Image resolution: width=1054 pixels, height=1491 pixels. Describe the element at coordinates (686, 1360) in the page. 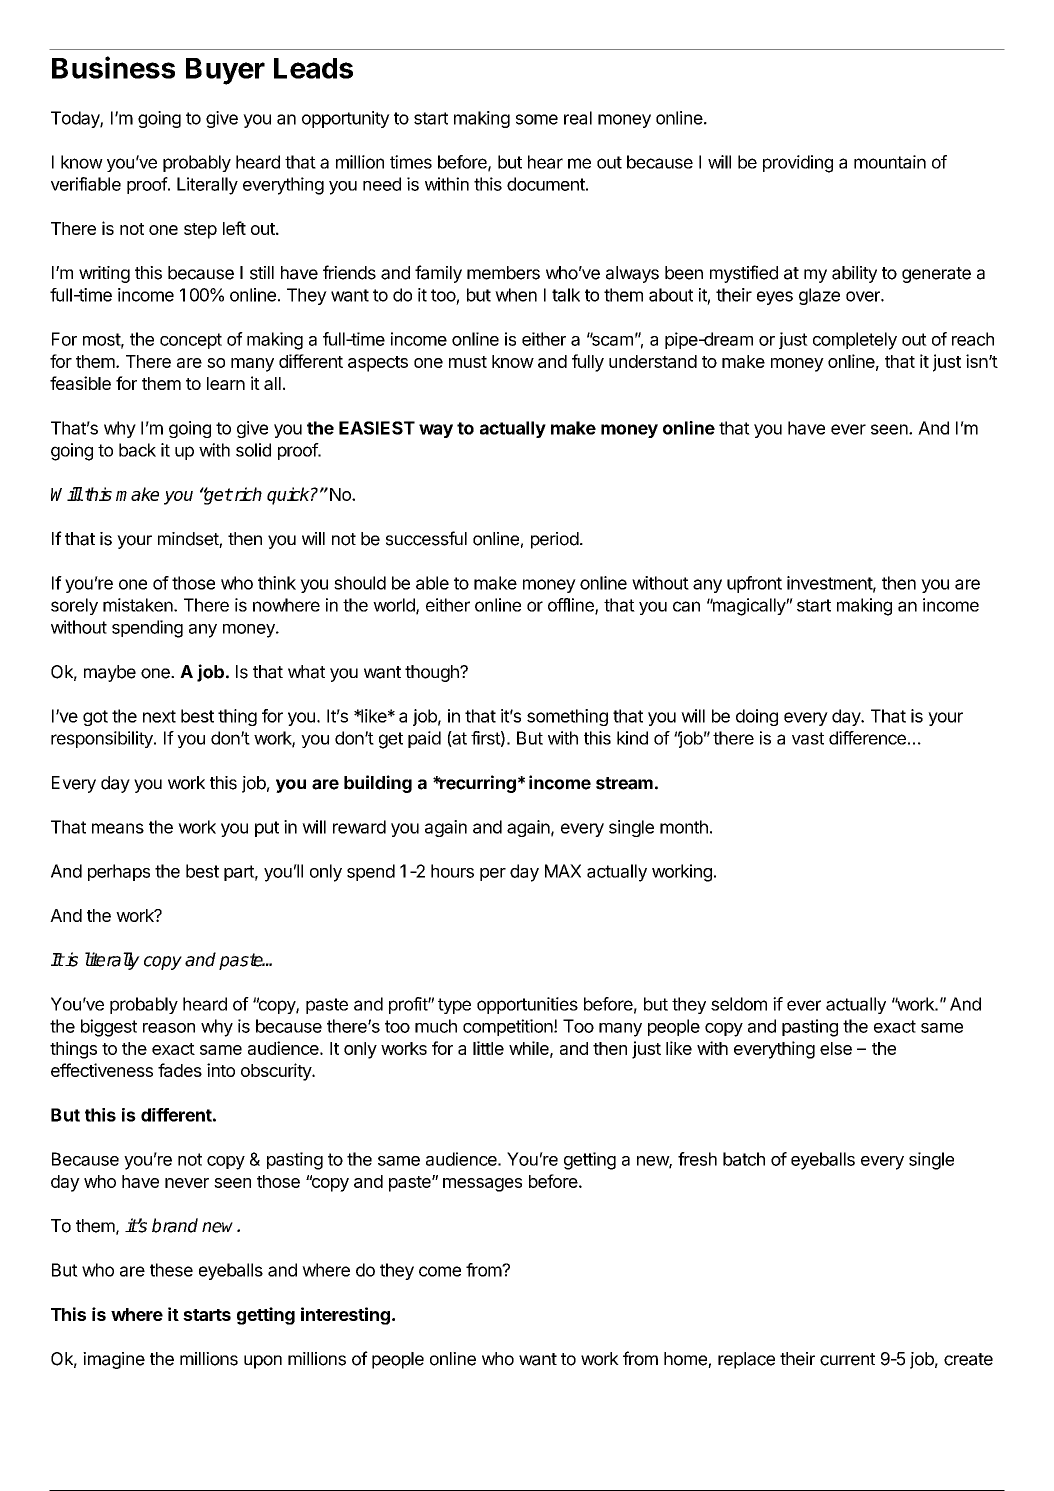

I see `home` at that location.
